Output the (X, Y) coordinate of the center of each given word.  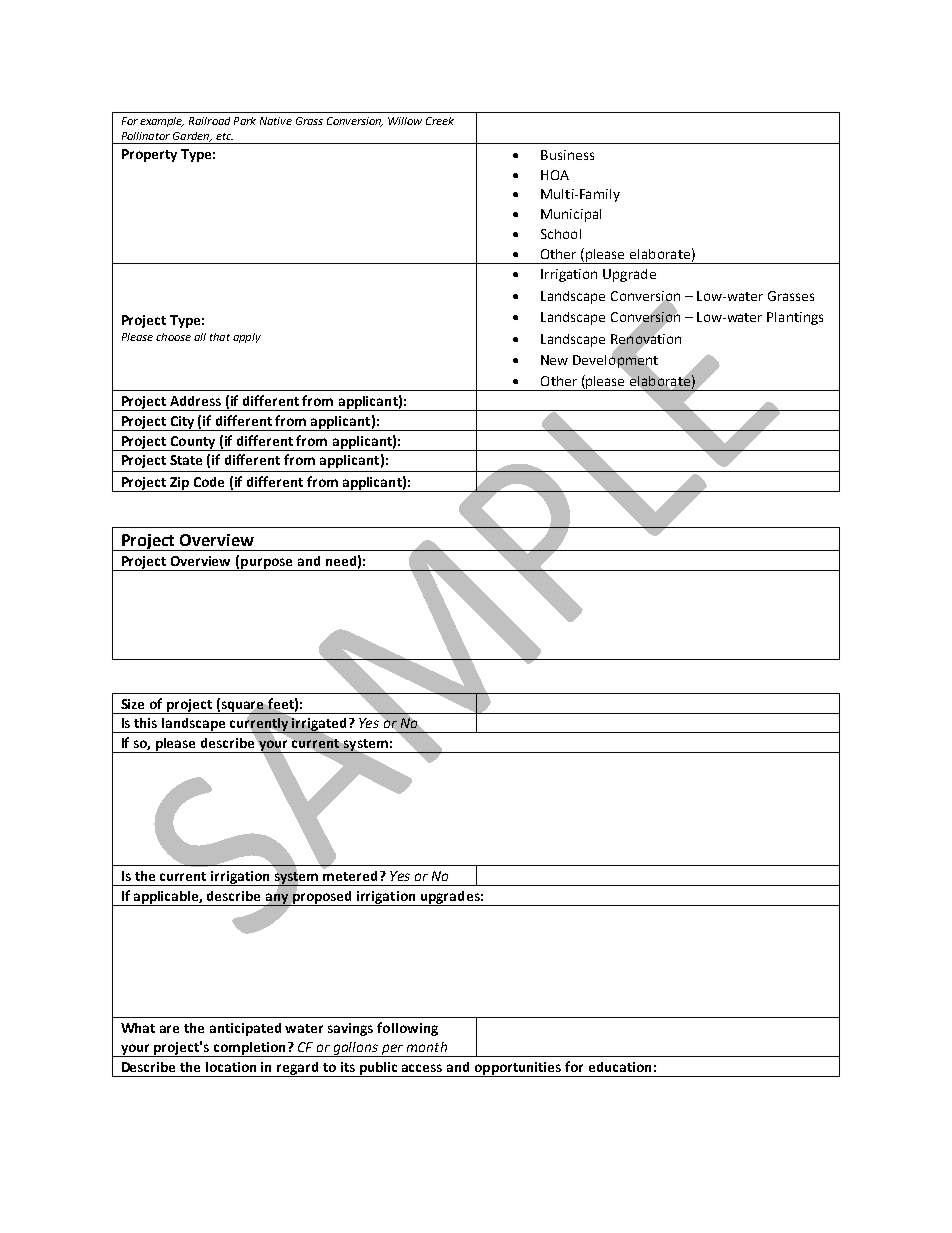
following (407, 1029)
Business (567, 155)
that (220, 337)
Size (132, 704)
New (554, 360)
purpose (267, 564)
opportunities (518, 1069)
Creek (440, 121)
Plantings (795, 318)
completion (249, 1049)
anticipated (245, 1029)
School (561, 234)
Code (209, 482)
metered (350, 874)
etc (224, 136)
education (620, 1067)
